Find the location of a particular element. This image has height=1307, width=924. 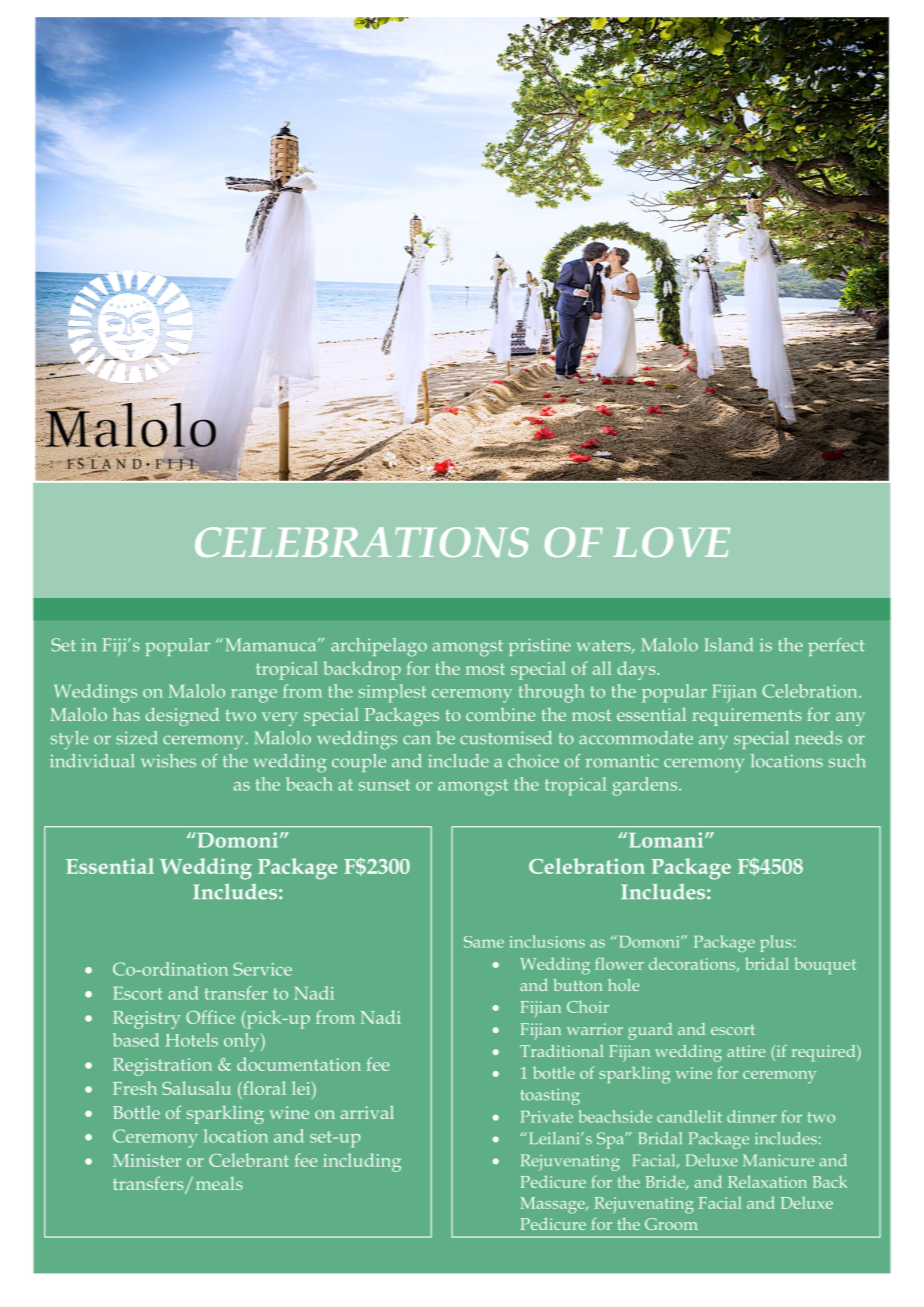

plus is located at coordinates (777, 943).
